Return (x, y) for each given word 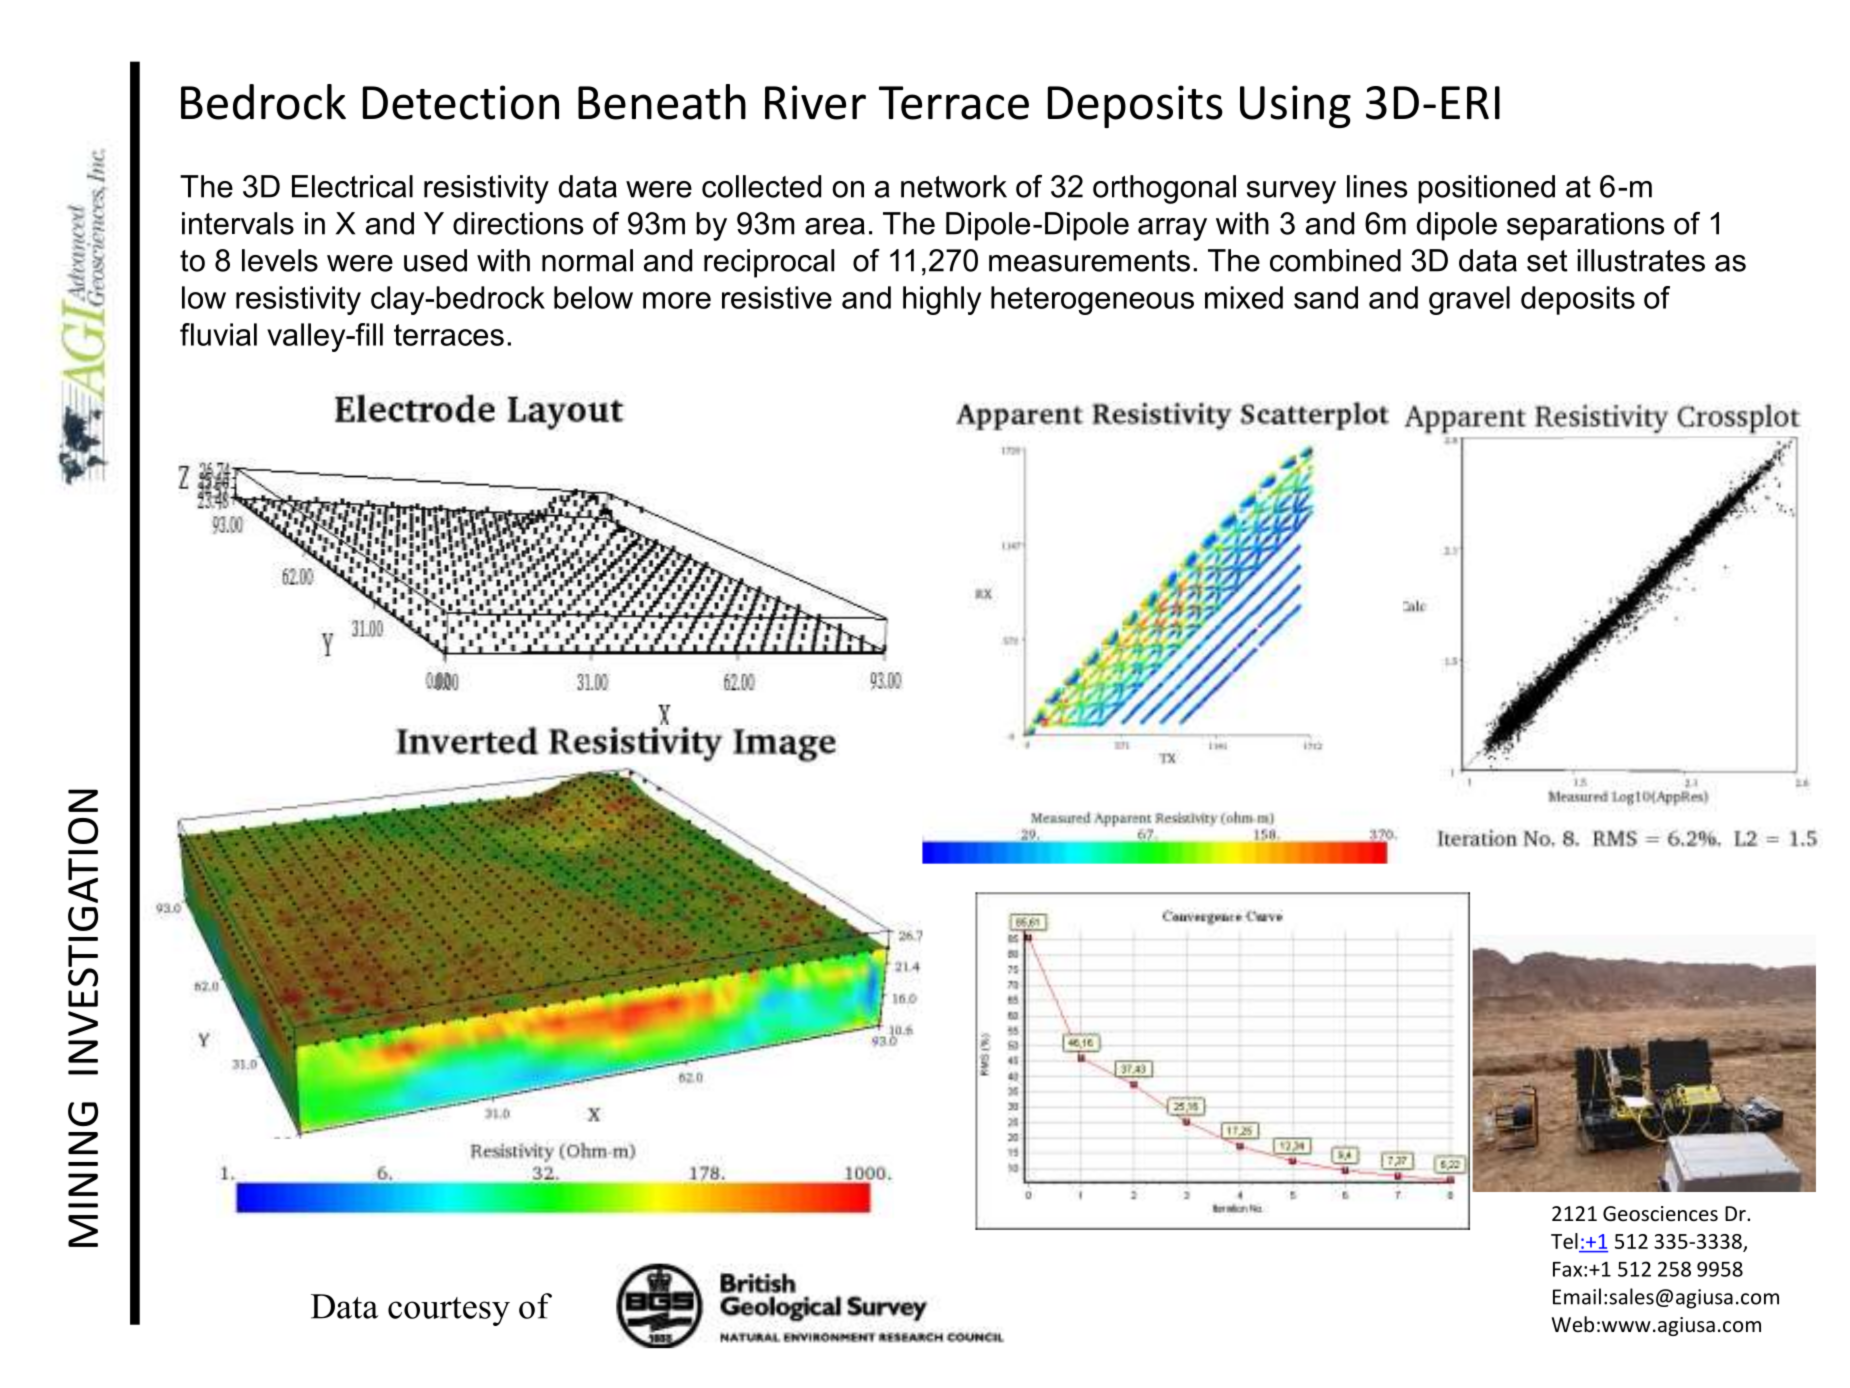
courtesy (449, 1311)
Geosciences (1660, 1214)
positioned (1486, 189)
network (954, 186)
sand (1326, 297)
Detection (461, 102)
